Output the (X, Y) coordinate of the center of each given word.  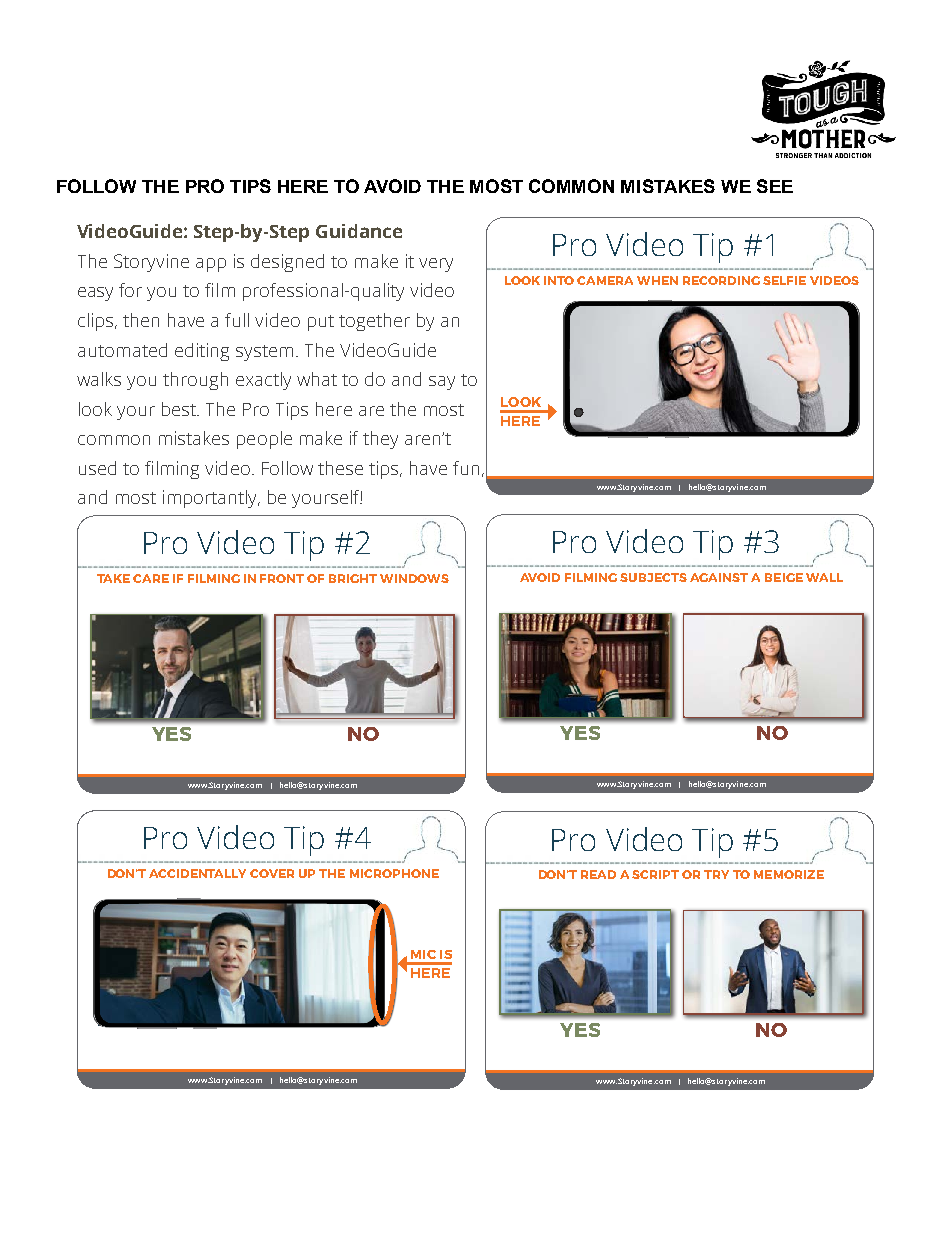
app (211, 265)
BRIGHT (353, 578)
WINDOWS (414, 578)
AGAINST (719, 577)
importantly (211, 499)
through (195, 381)
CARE (151, 578)
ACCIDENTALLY (197, 873)
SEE (775, 186)
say (442, 383)
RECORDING (721, 280)
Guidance (359, 231)
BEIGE (784, 577)
